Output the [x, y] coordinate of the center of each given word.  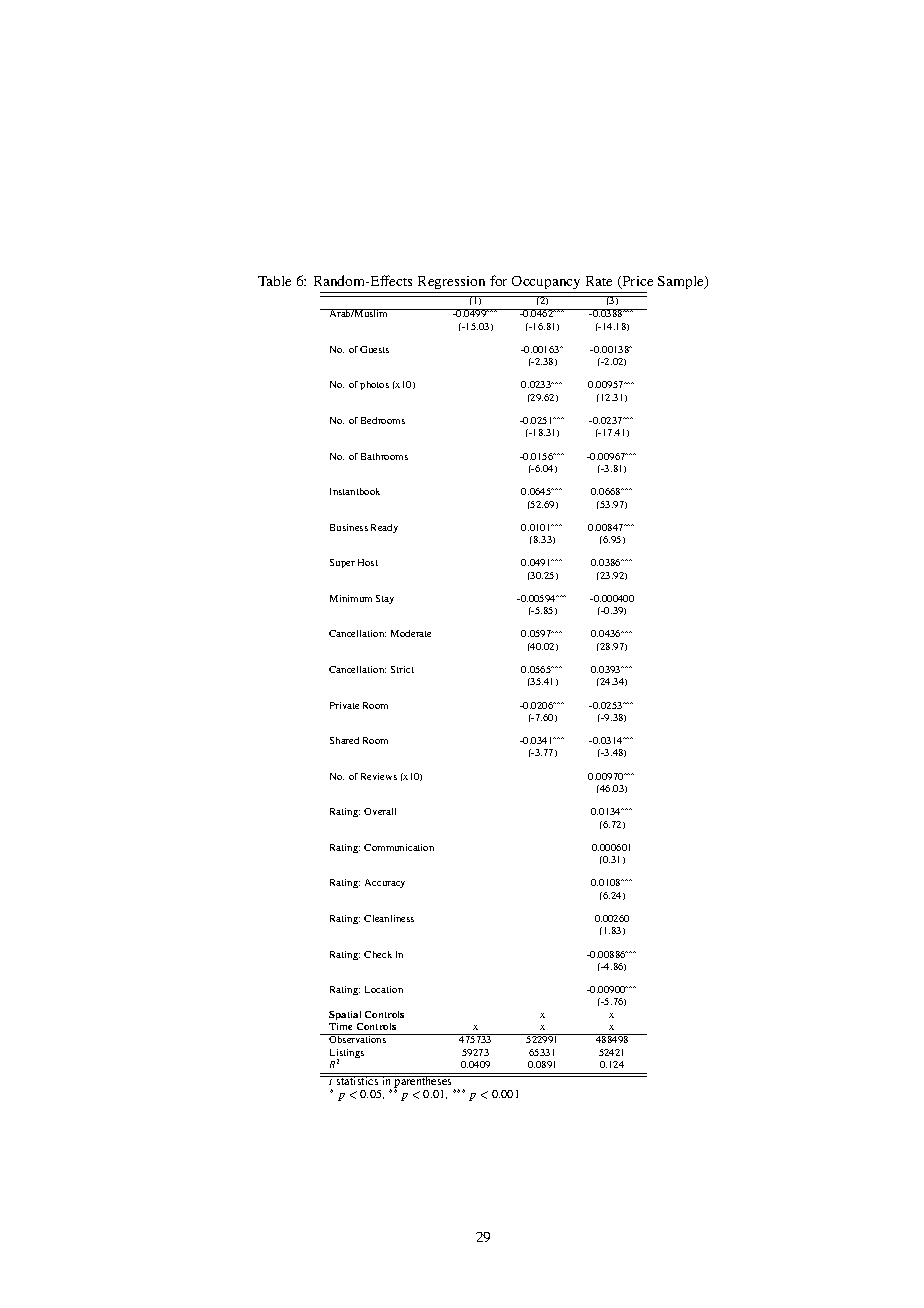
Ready [384, 528]
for [498, 280]
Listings [347, 1055]
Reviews [379, 776]
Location [384, 989]
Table [274, 281]
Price [636, 282]
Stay [385, 599]
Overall [380, 811]
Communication [399, 847]
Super [342, 563]
